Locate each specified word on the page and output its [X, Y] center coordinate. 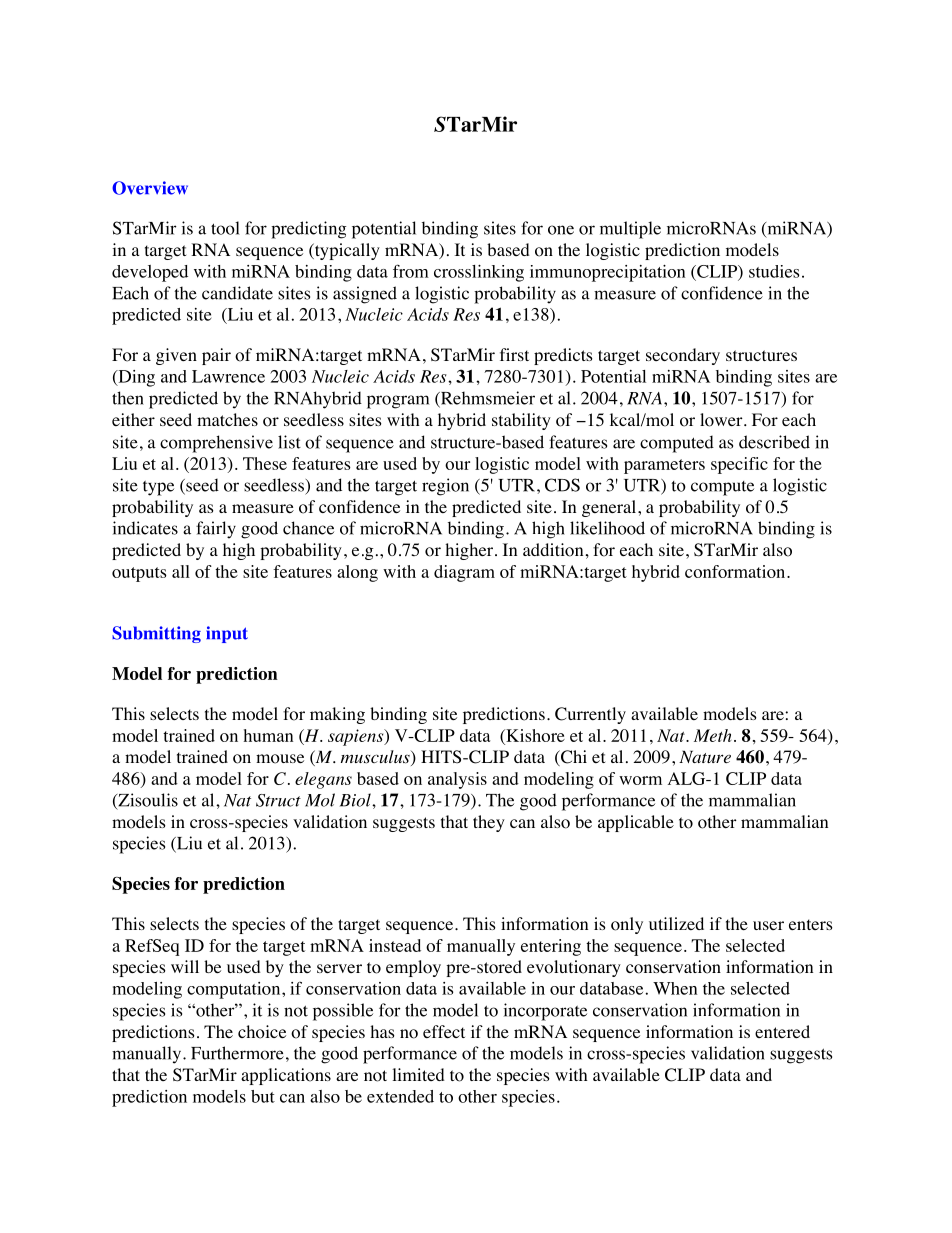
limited [419, 1074]
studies [774, 271]
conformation [736, 571]
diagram [464, 573]
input [227, 634]
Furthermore [237, 1053]
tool [225, 228]
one [561, 230]
